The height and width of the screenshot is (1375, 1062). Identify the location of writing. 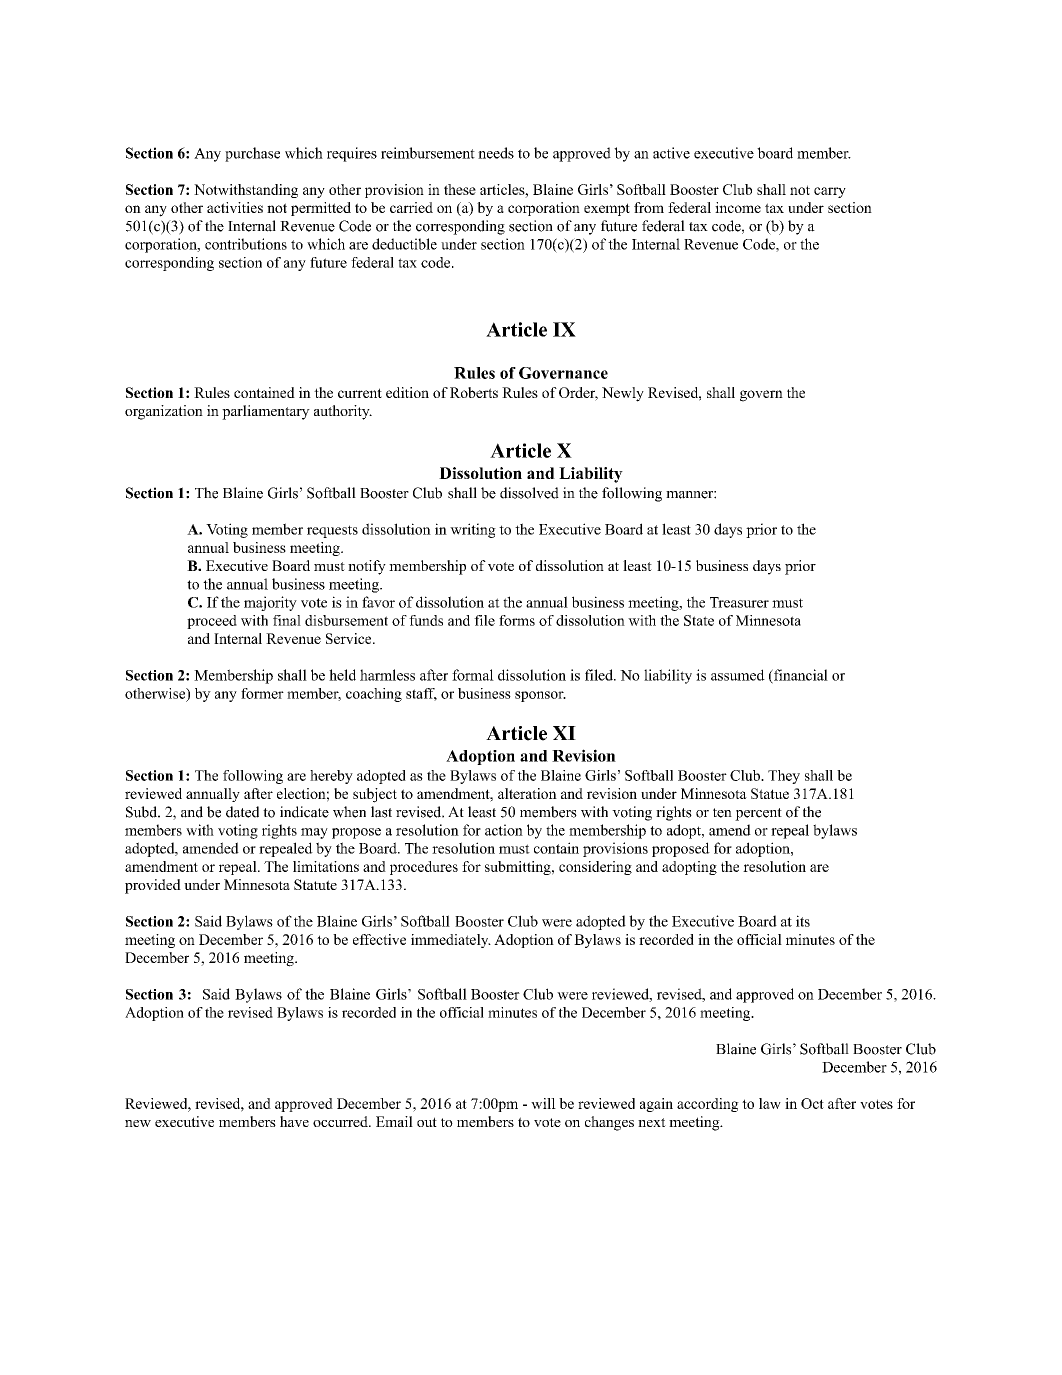
(473, 530).
